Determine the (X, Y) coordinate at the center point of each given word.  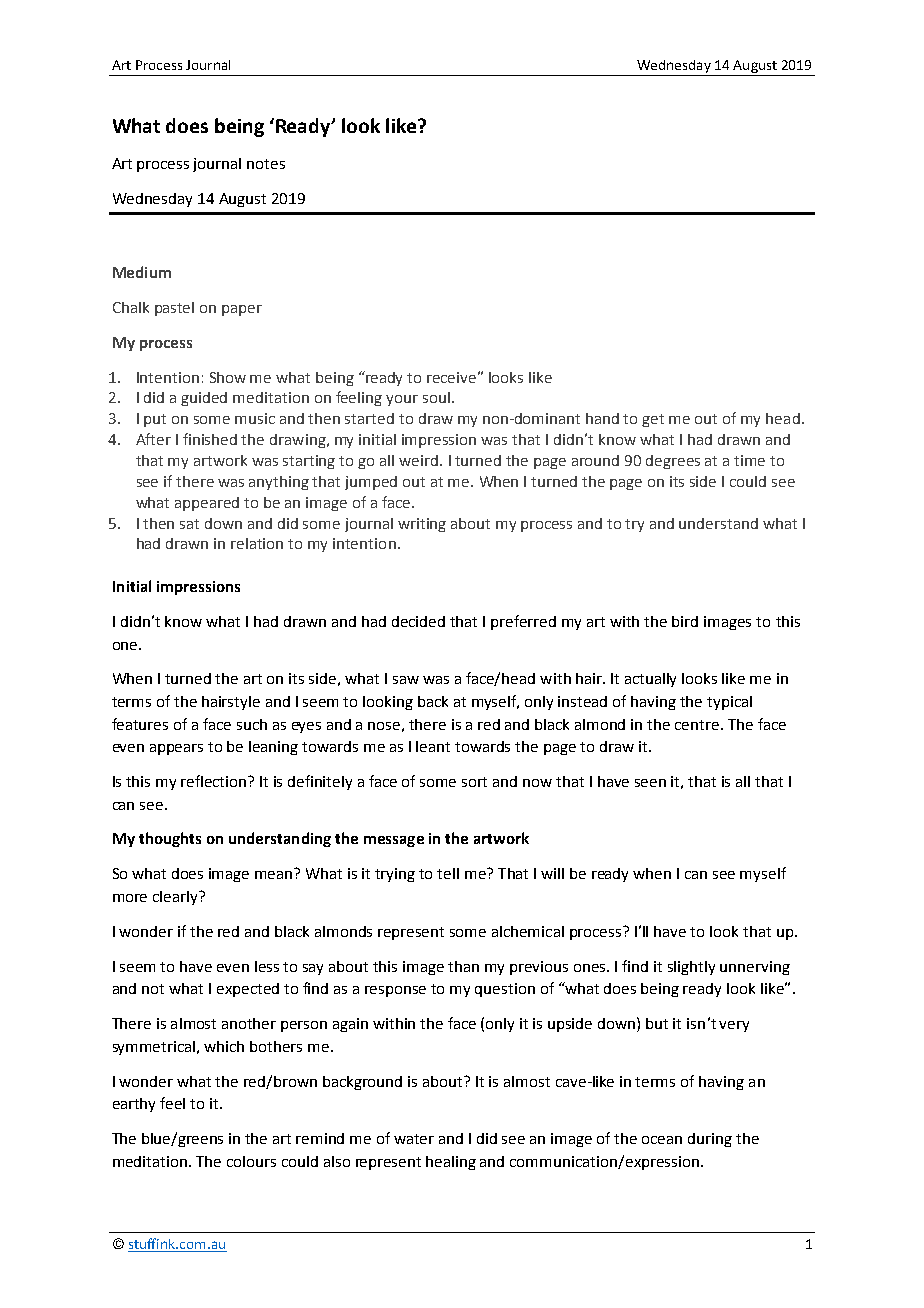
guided (204, 399)
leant (433, 746)
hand (602, 418)
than (463, 966)
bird (685, 621)
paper (242, 310)
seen (650, 783)
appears (176, 749)
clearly (176, 898)
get (653, 420)
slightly (691, 968)
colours (251, 1161)
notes (266, 164)
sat (189, 524)
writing (422, 525)
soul (436, 397)
